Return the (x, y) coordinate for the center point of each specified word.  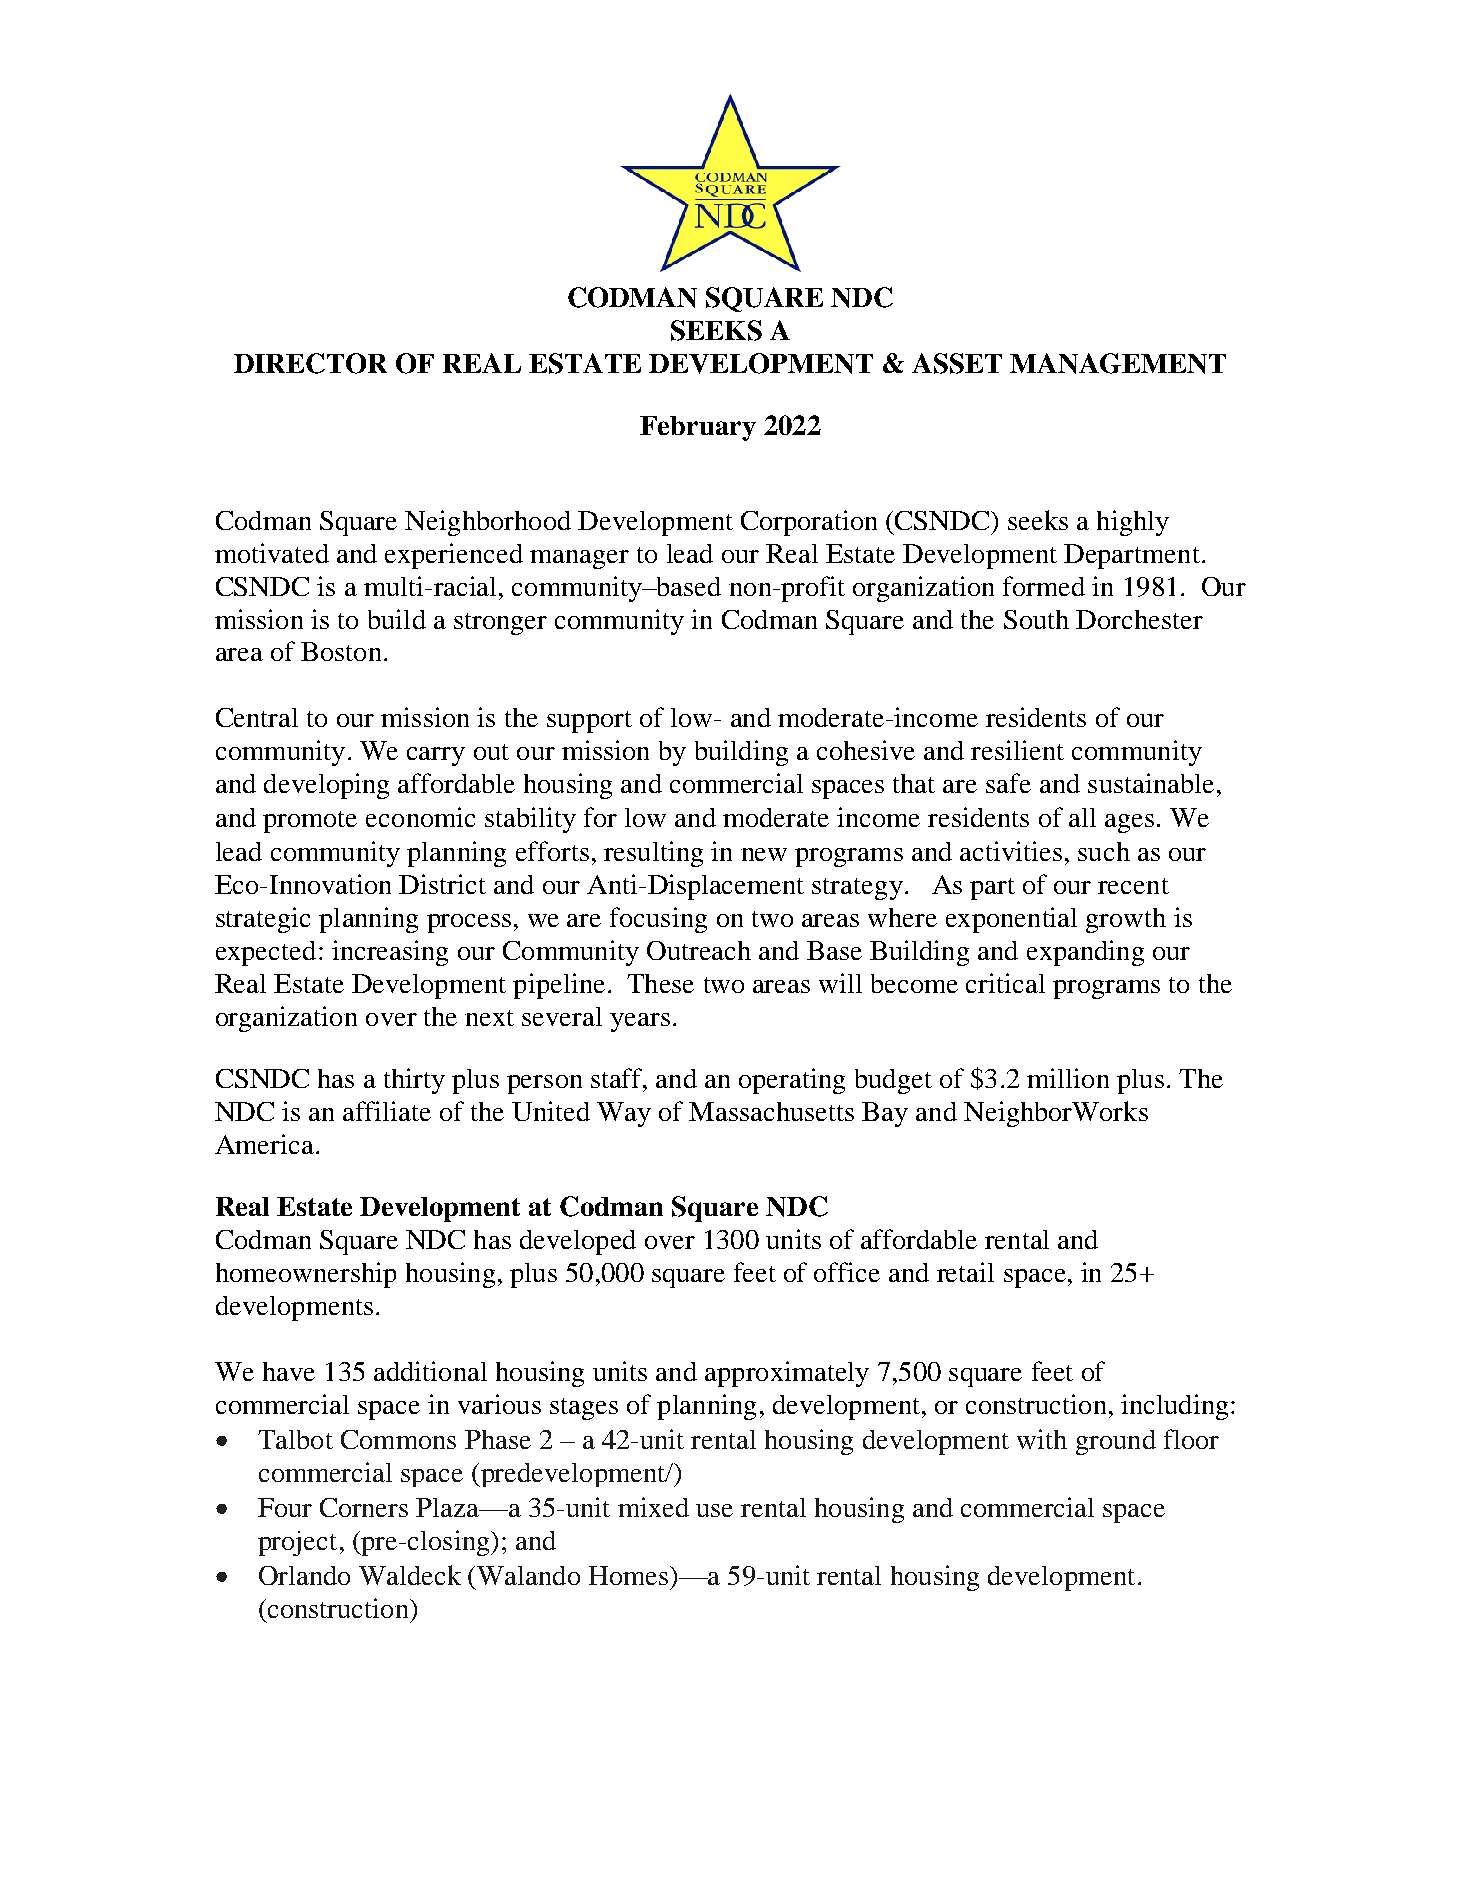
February (698, 428)
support (589, 722)
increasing (390, 953)
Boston (341, 651)
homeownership (306, 1275)
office (847, 1272)
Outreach (699, 950)
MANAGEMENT (1118, 363)
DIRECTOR (310, 363)
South (1036, 619)
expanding (1085, 953)
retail (965, 1272)
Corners (364, 1507)
